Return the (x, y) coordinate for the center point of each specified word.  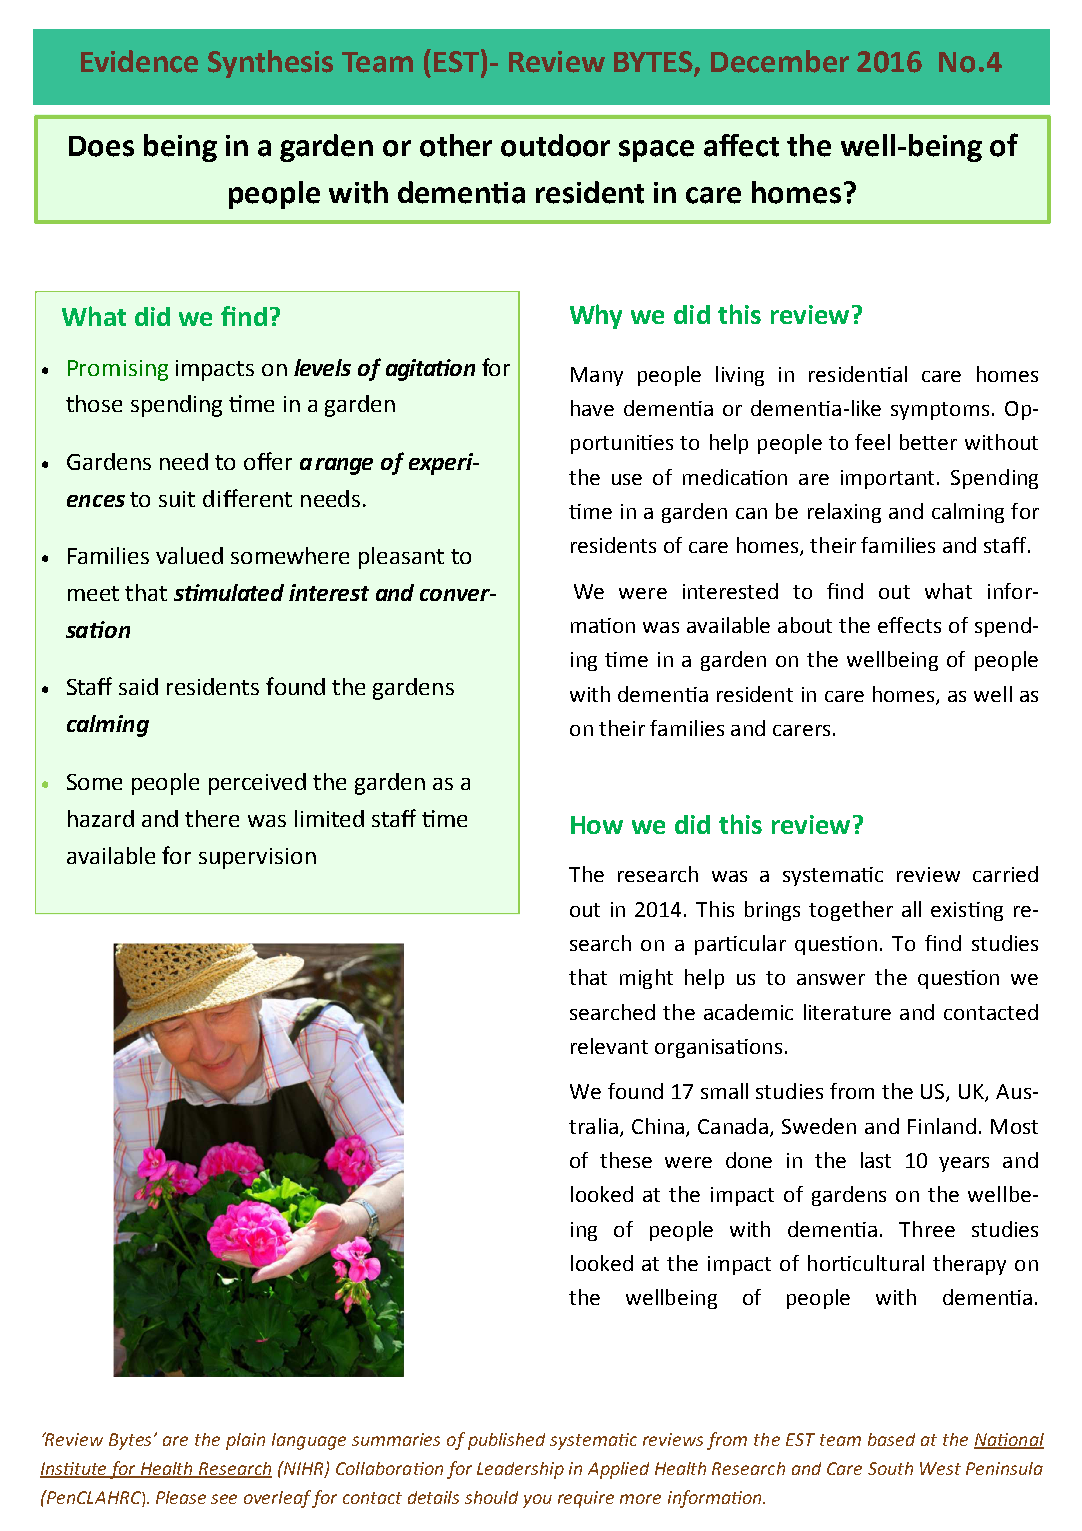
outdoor (555, 145)
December (780, 61)
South (890, 1468)
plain (245, 1441)
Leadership (520, 1470)
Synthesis (270, 64)
